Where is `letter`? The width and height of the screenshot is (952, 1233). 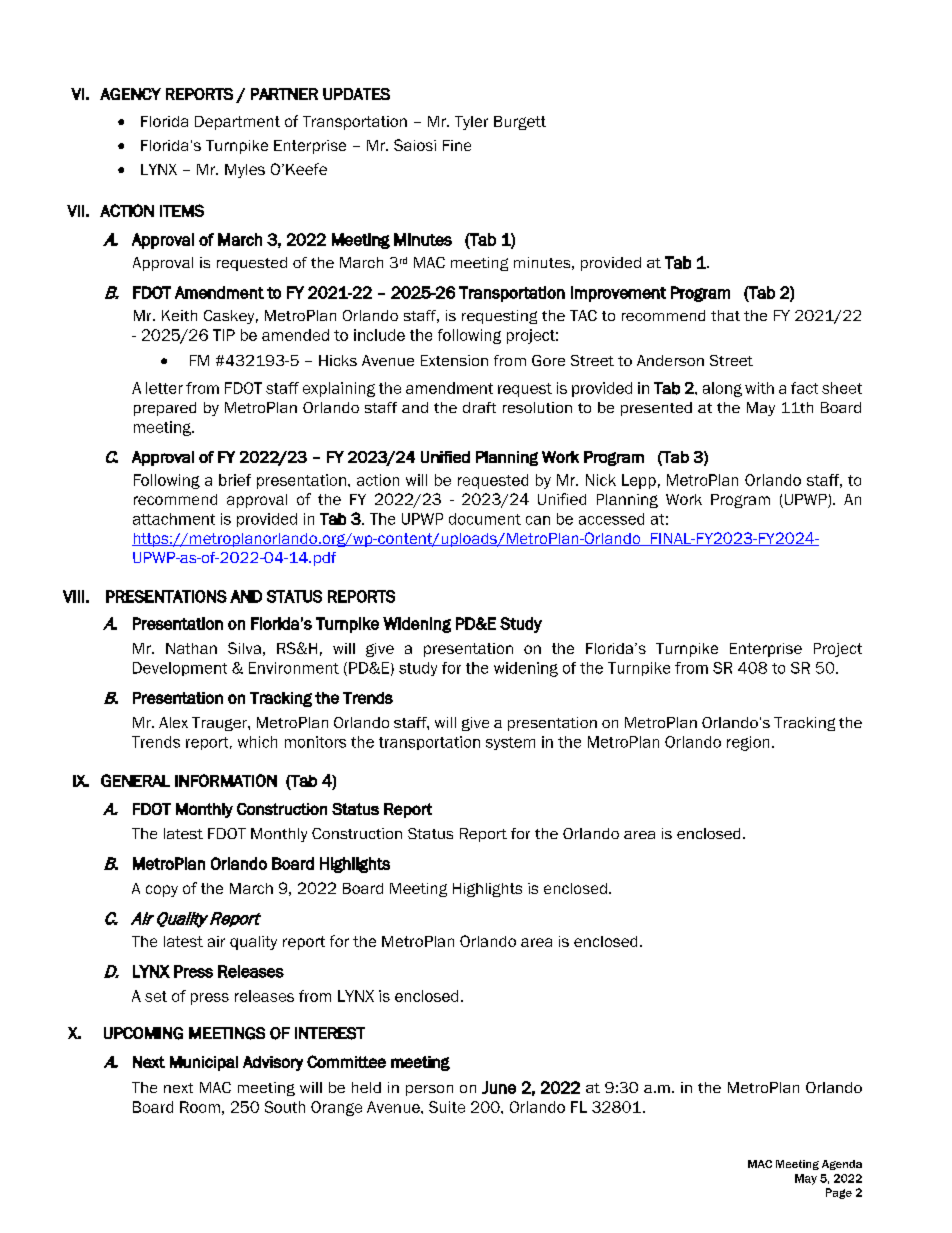 letter is located at coordinates (164, 388).
